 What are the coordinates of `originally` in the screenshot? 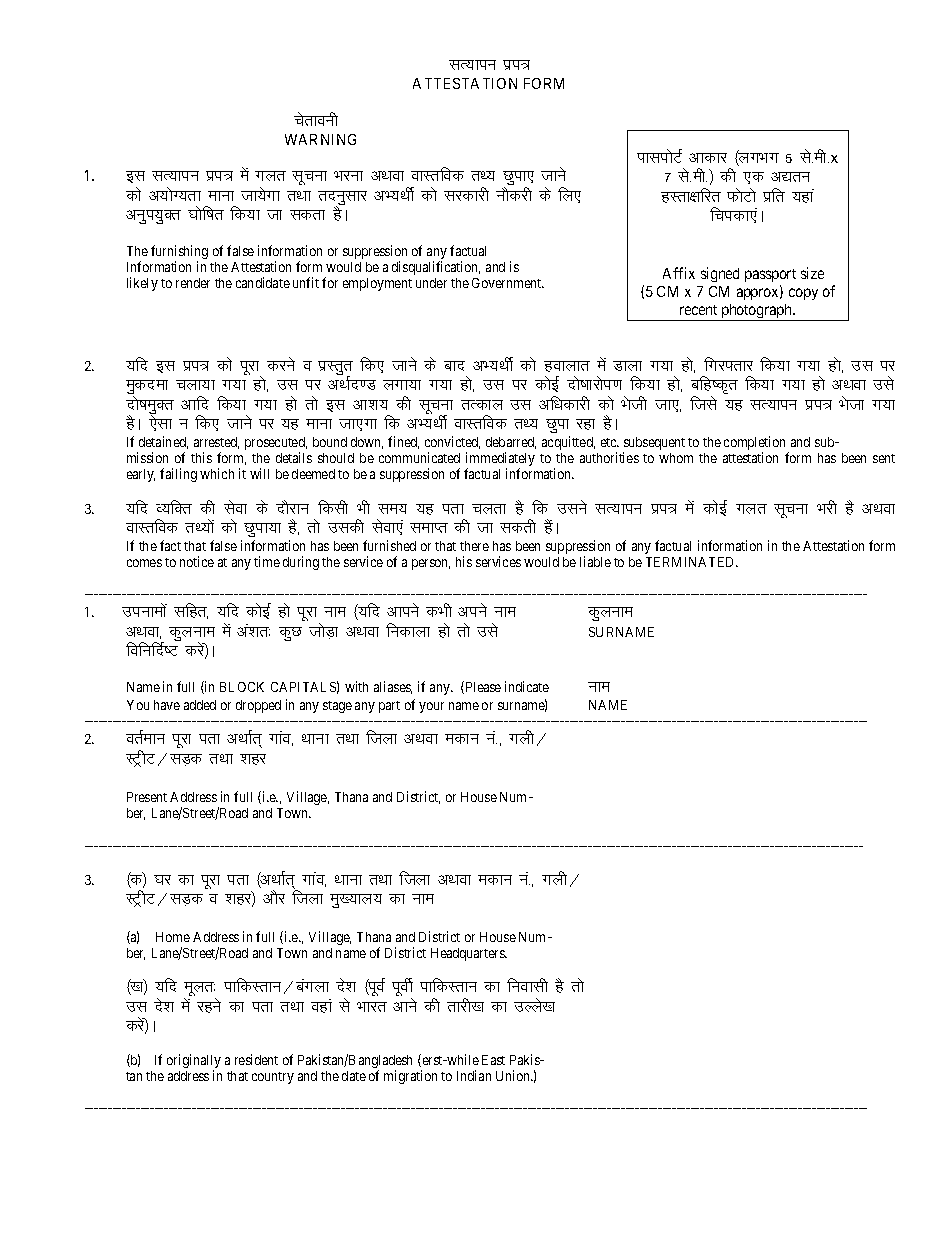 It's located at (194, 1062).
